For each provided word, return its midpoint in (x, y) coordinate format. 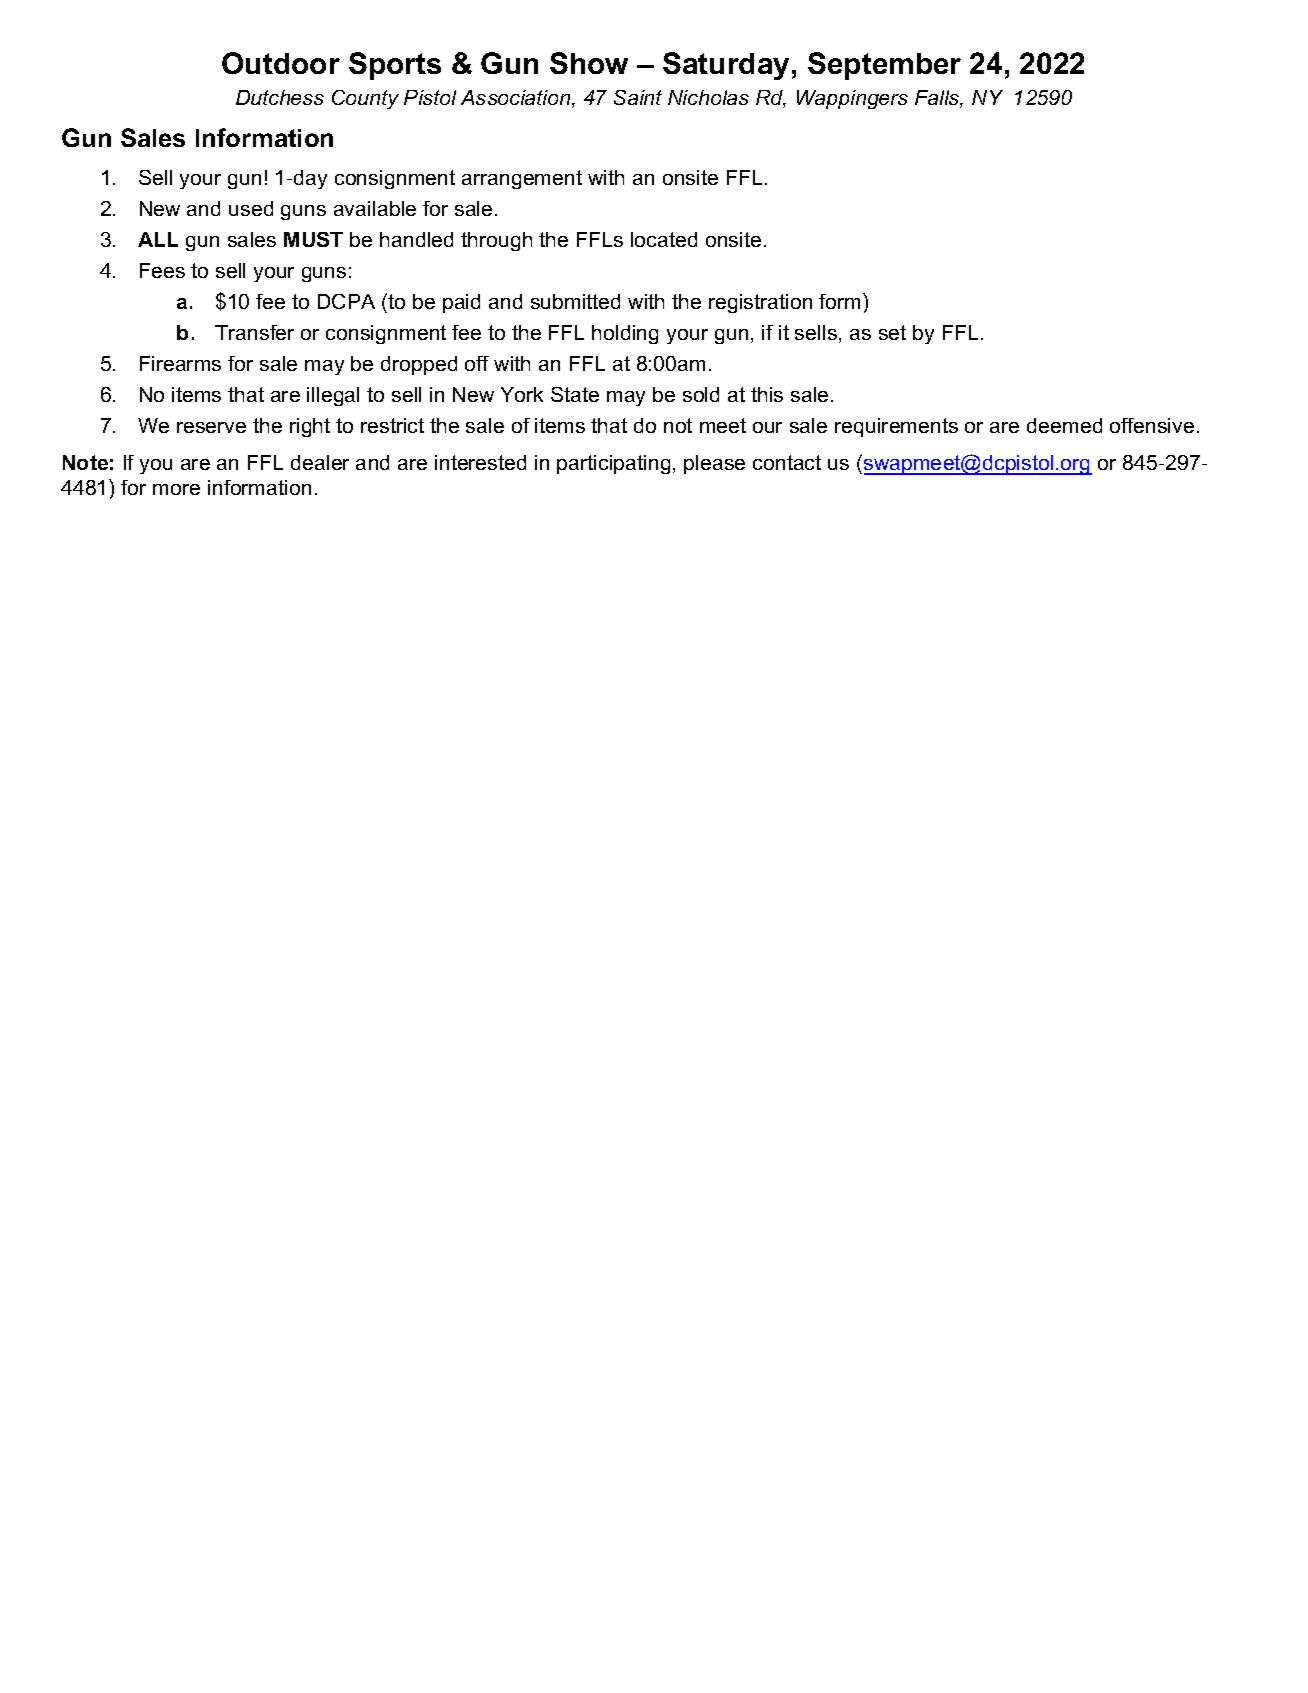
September (884, 66)
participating (613, 464)
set (892, 332)
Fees (162, 270)
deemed (1064, 425)
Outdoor (281, 63)
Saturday (726, 66)
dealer (320, 462)
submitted (575, 301)
